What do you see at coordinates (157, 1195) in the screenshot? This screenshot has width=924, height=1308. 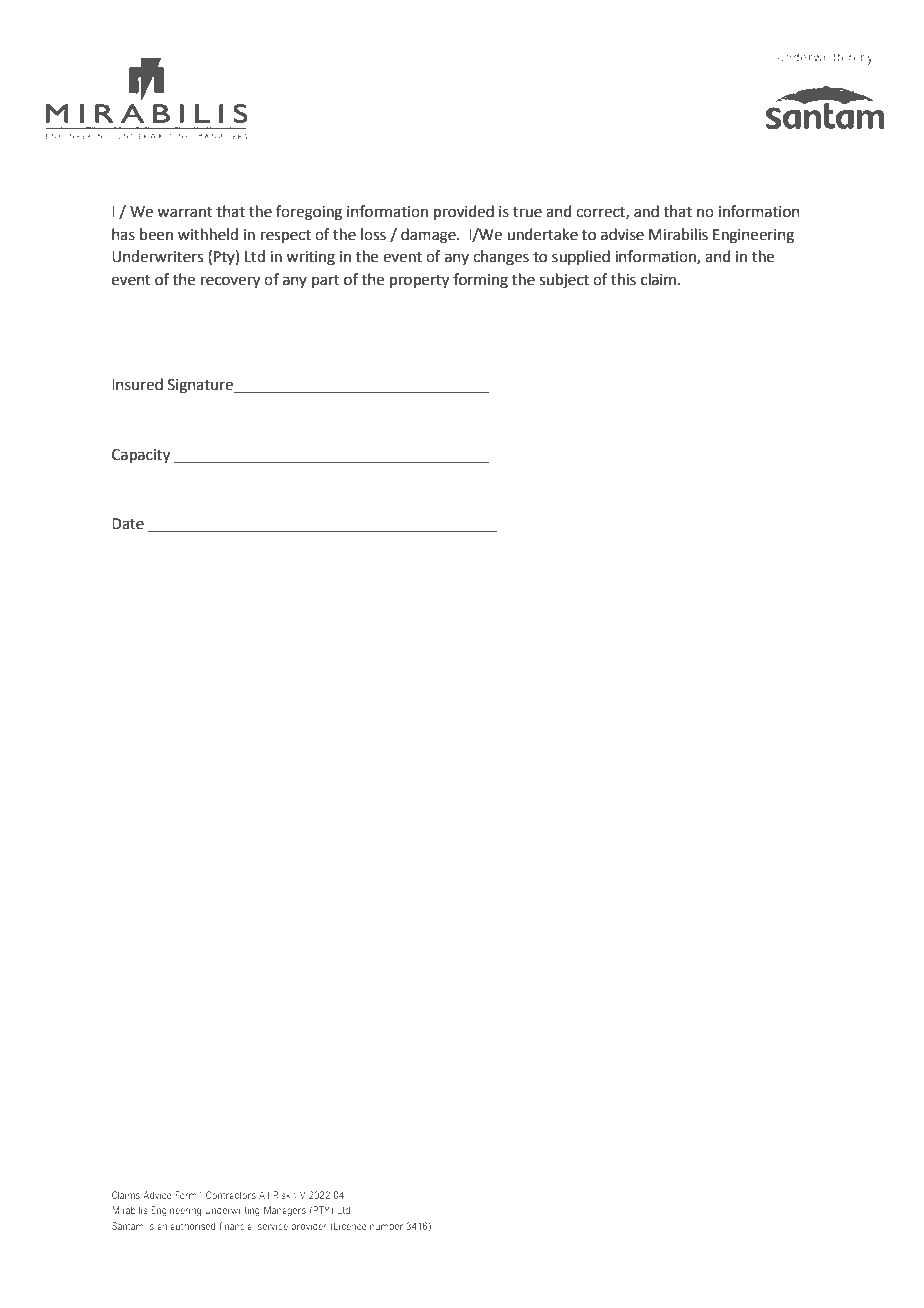 I see `Advice` at bounding box center [157, 1195].
